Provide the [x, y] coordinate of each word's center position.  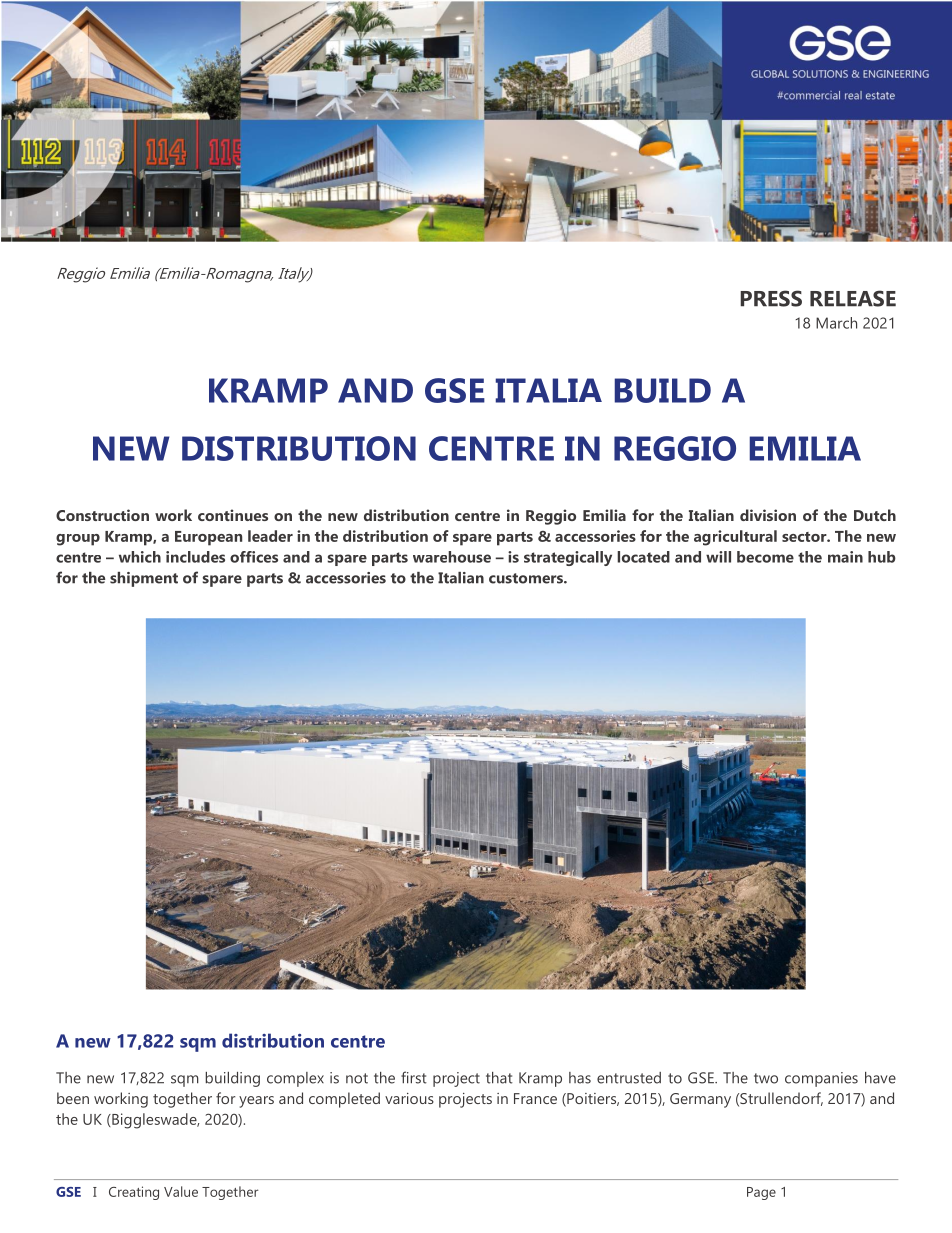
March [836, 323]
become [765, 557]
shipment [144, 579]
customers [527, 578]
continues [233, 515]
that [499, 1078]
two [766, 1078]
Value [181, 1191]
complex [295, 1079]
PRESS [771, 298]
